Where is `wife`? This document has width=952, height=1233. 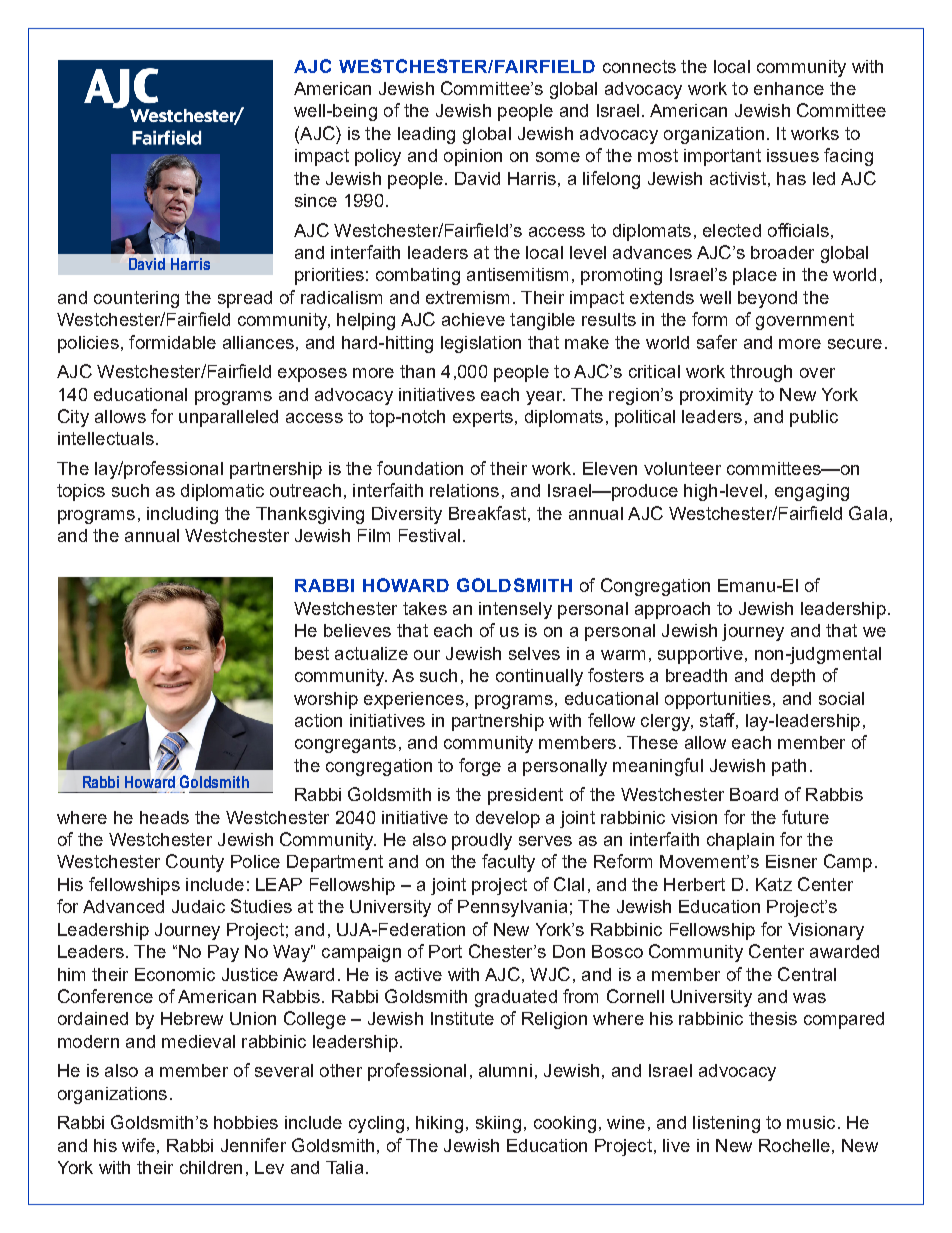
wife is located at coordinates (138, 1145).
